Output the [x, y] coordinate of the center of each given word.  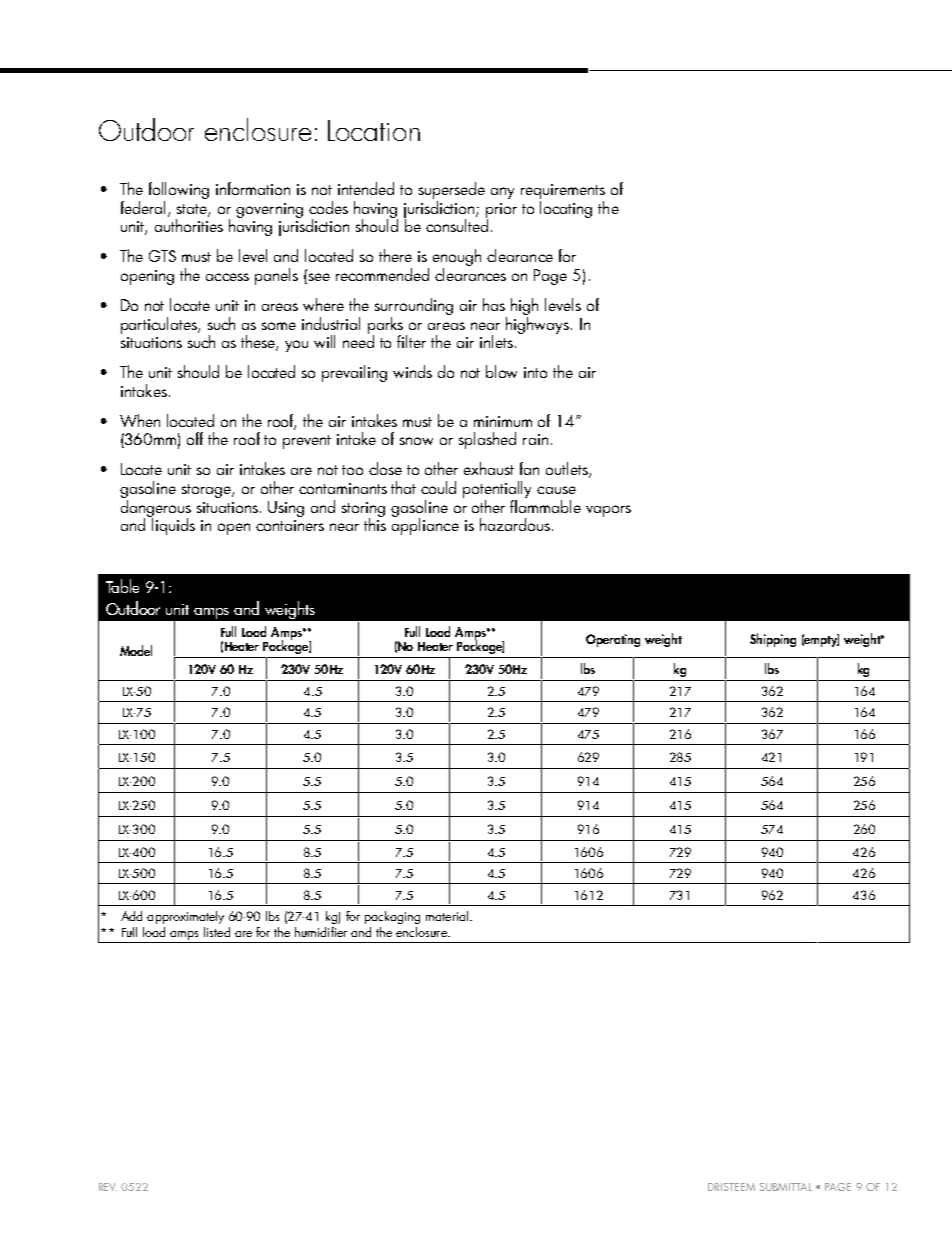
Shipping [773, 640]
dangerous [156, 508]
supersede [452, 192]
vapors [608, 511]
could [438, 487]
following [179, 192]
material [448, 916]
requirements [563, 193]
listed [217, 932]
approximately [185, 917]
